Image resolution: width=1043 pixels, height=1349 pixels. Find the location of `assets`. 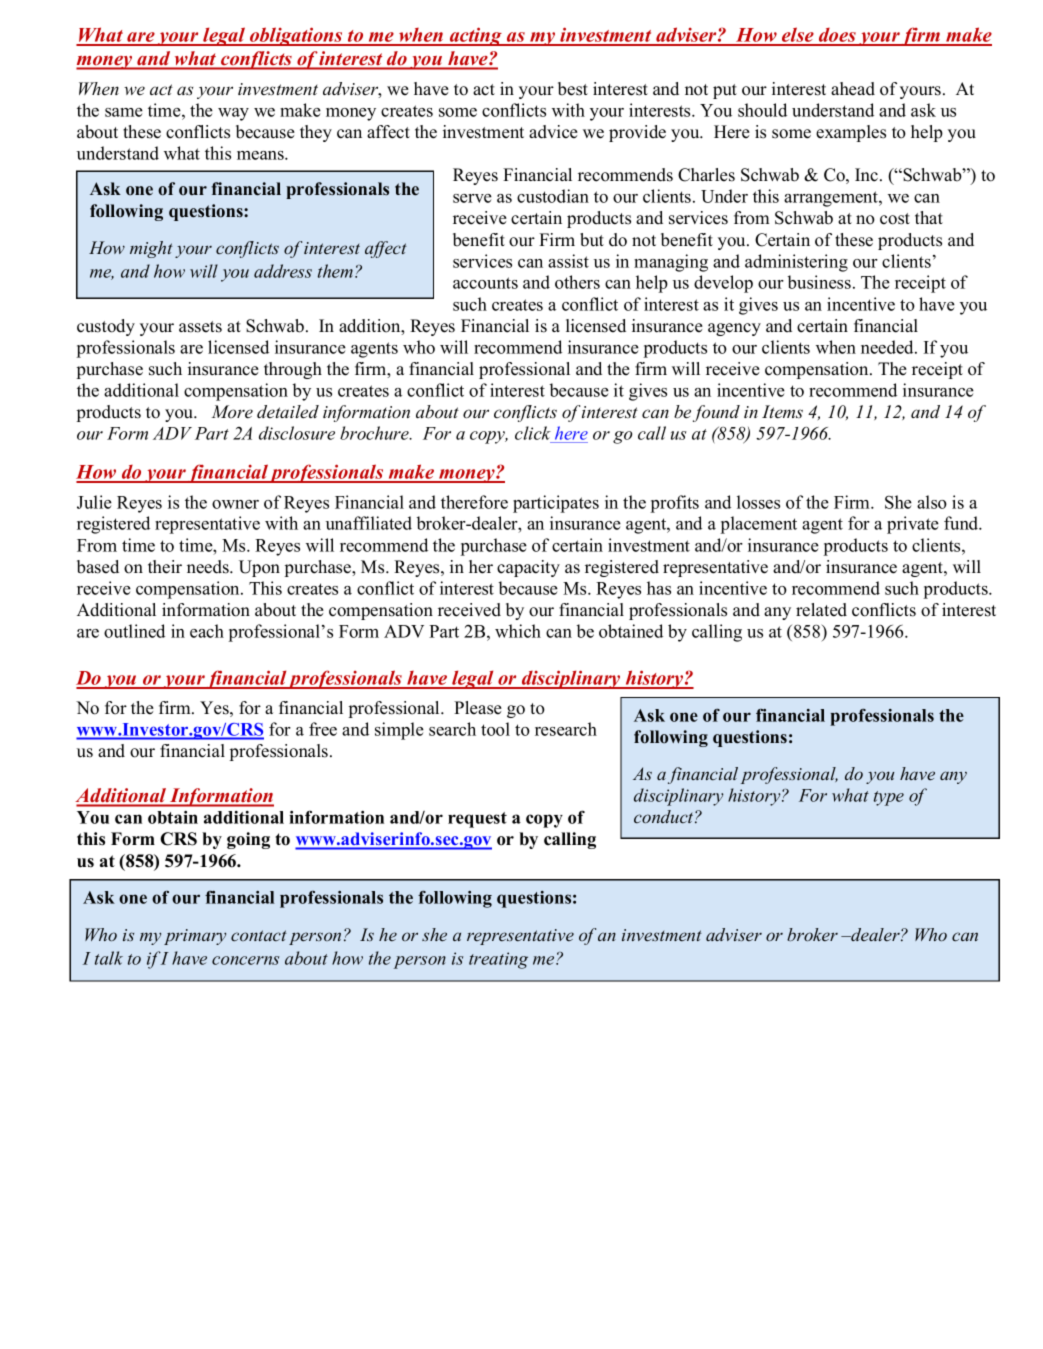

assets is located at coordinates (200, 327).
